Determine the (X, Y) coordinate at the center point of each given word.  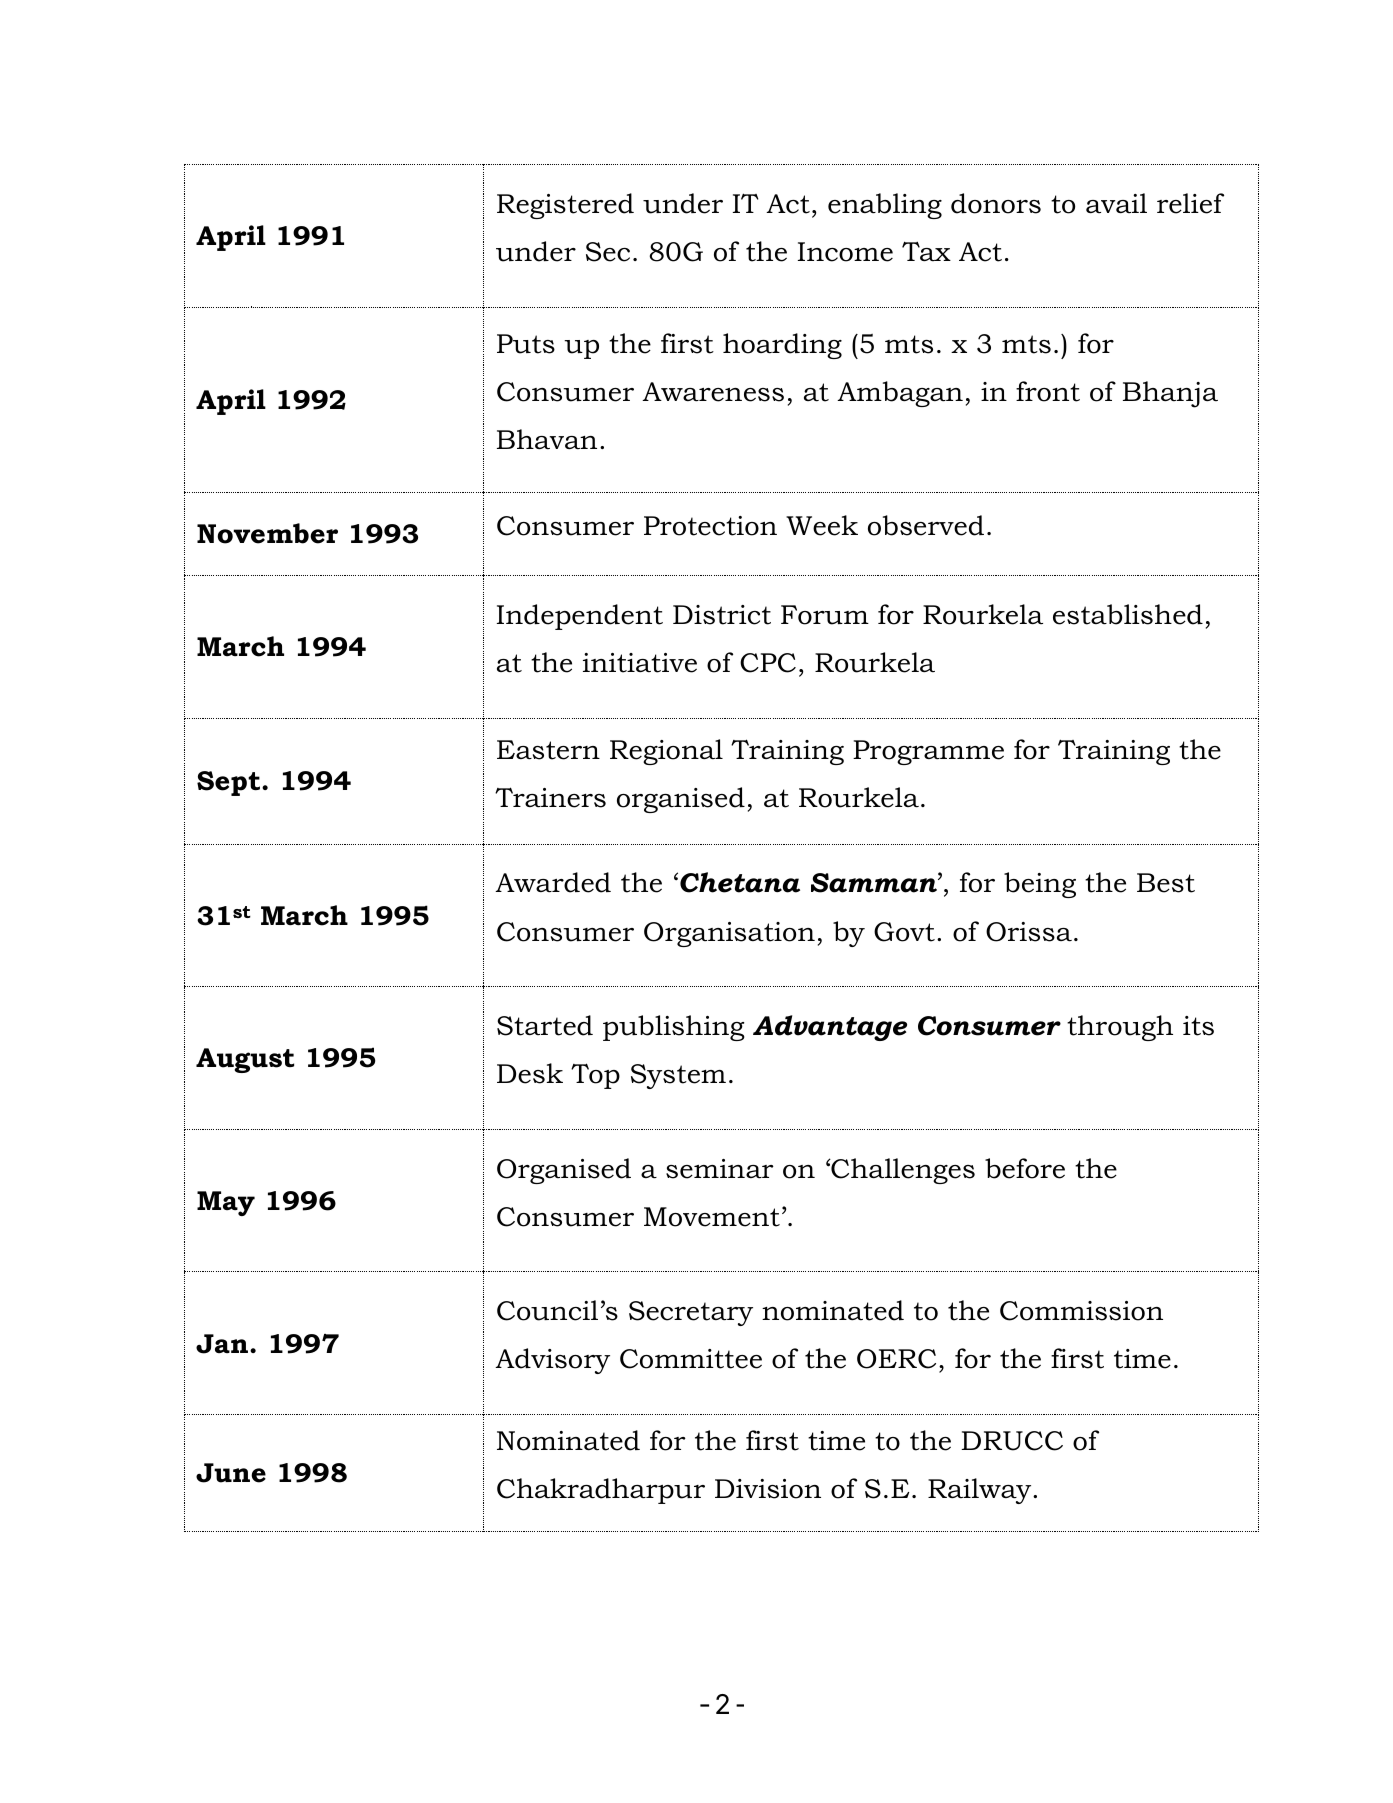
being (1040, 885)
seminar (720, 1169)
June (231, 1473)
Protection (710, 526)
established (1128, 614)
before (1025, 1168)
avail (1116, 203)
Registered (565, 206)
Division (768, 1489)
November (267, 533)
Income (845, 252)
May (226, 1203)
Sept (228, 783)
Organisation (729, 934)
